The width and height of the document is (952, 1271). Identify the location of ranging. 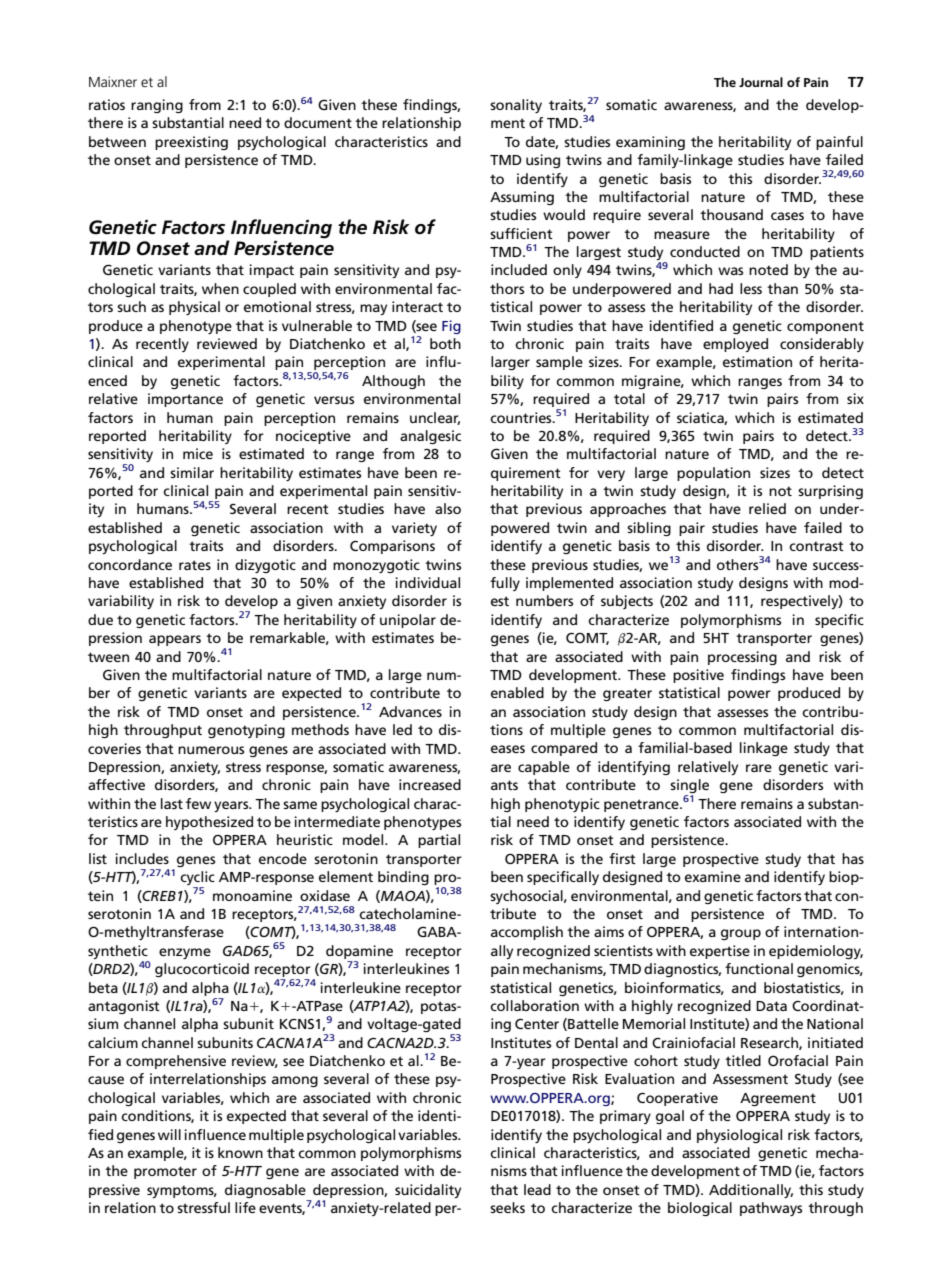
(157, 106).
